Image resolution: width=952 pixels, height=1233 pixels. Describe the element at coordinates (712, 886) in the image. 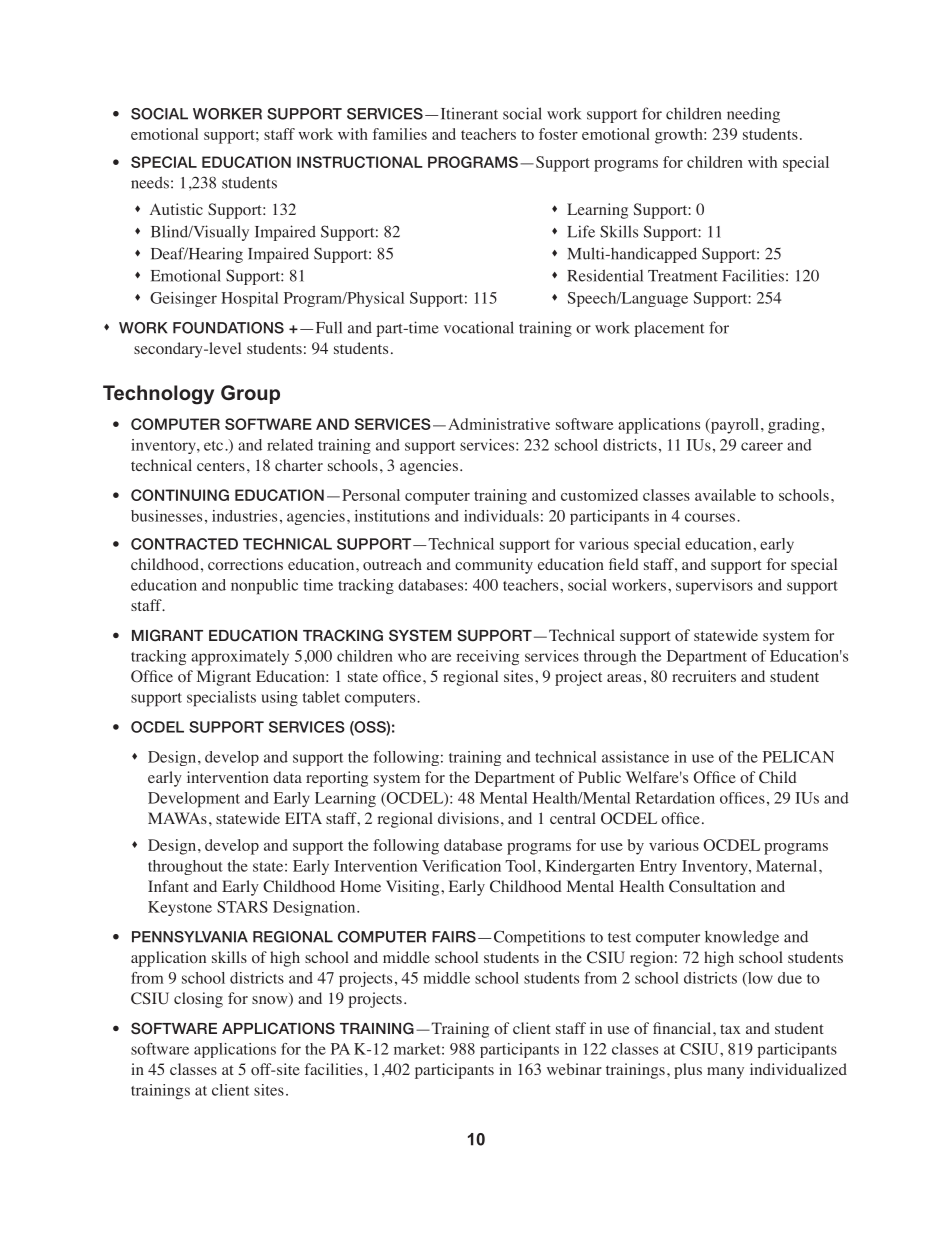

I see `Consultation` at that location.
